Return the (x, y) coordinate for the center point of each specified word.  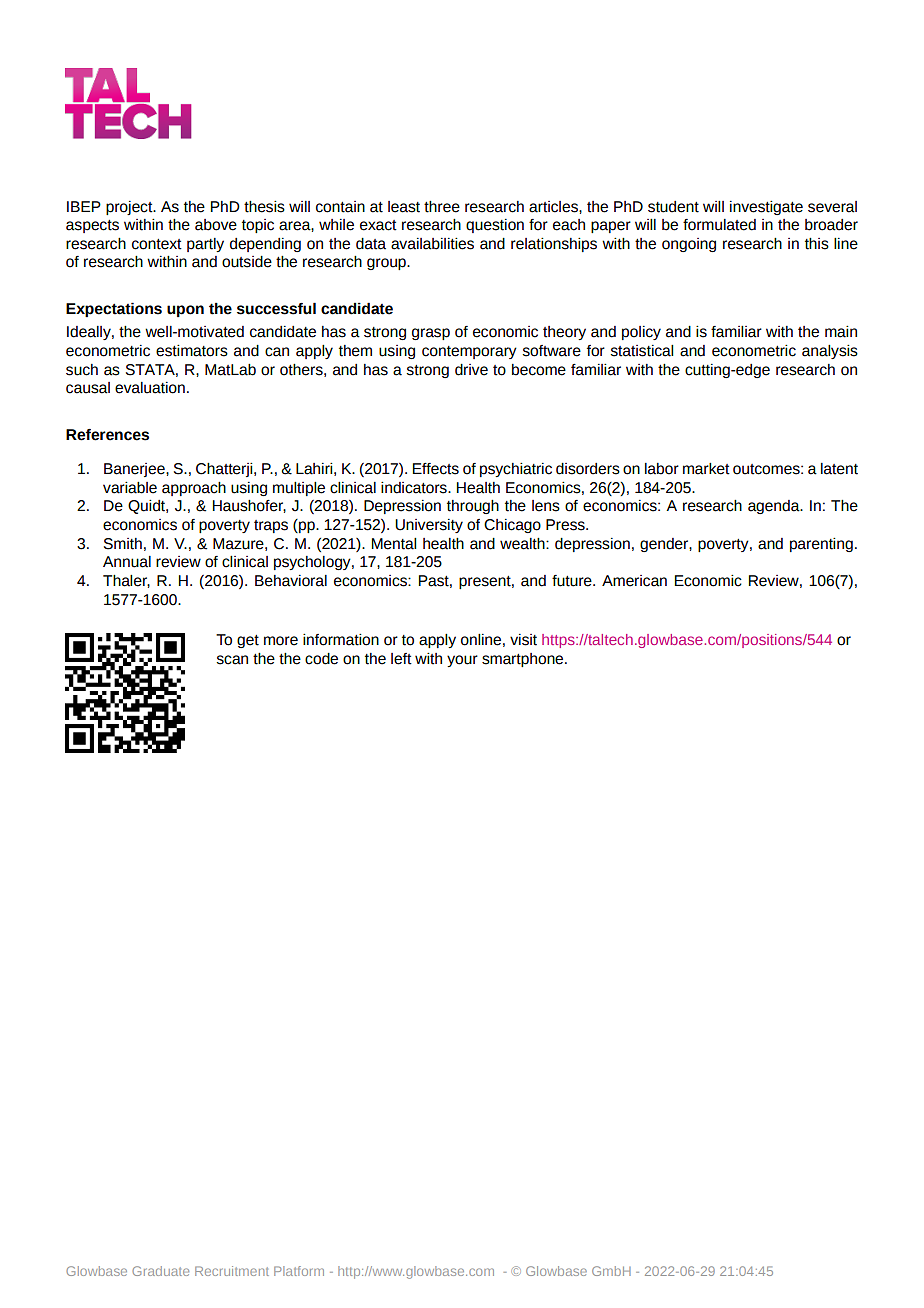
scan (232, 660)
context (157, 244)
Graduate (160, 1271)
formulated (719, 225)
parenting (821, 545)
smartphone (524, 660)
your (462, 661)
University (429, 526)
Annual (127, 562)
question (495, 226)
